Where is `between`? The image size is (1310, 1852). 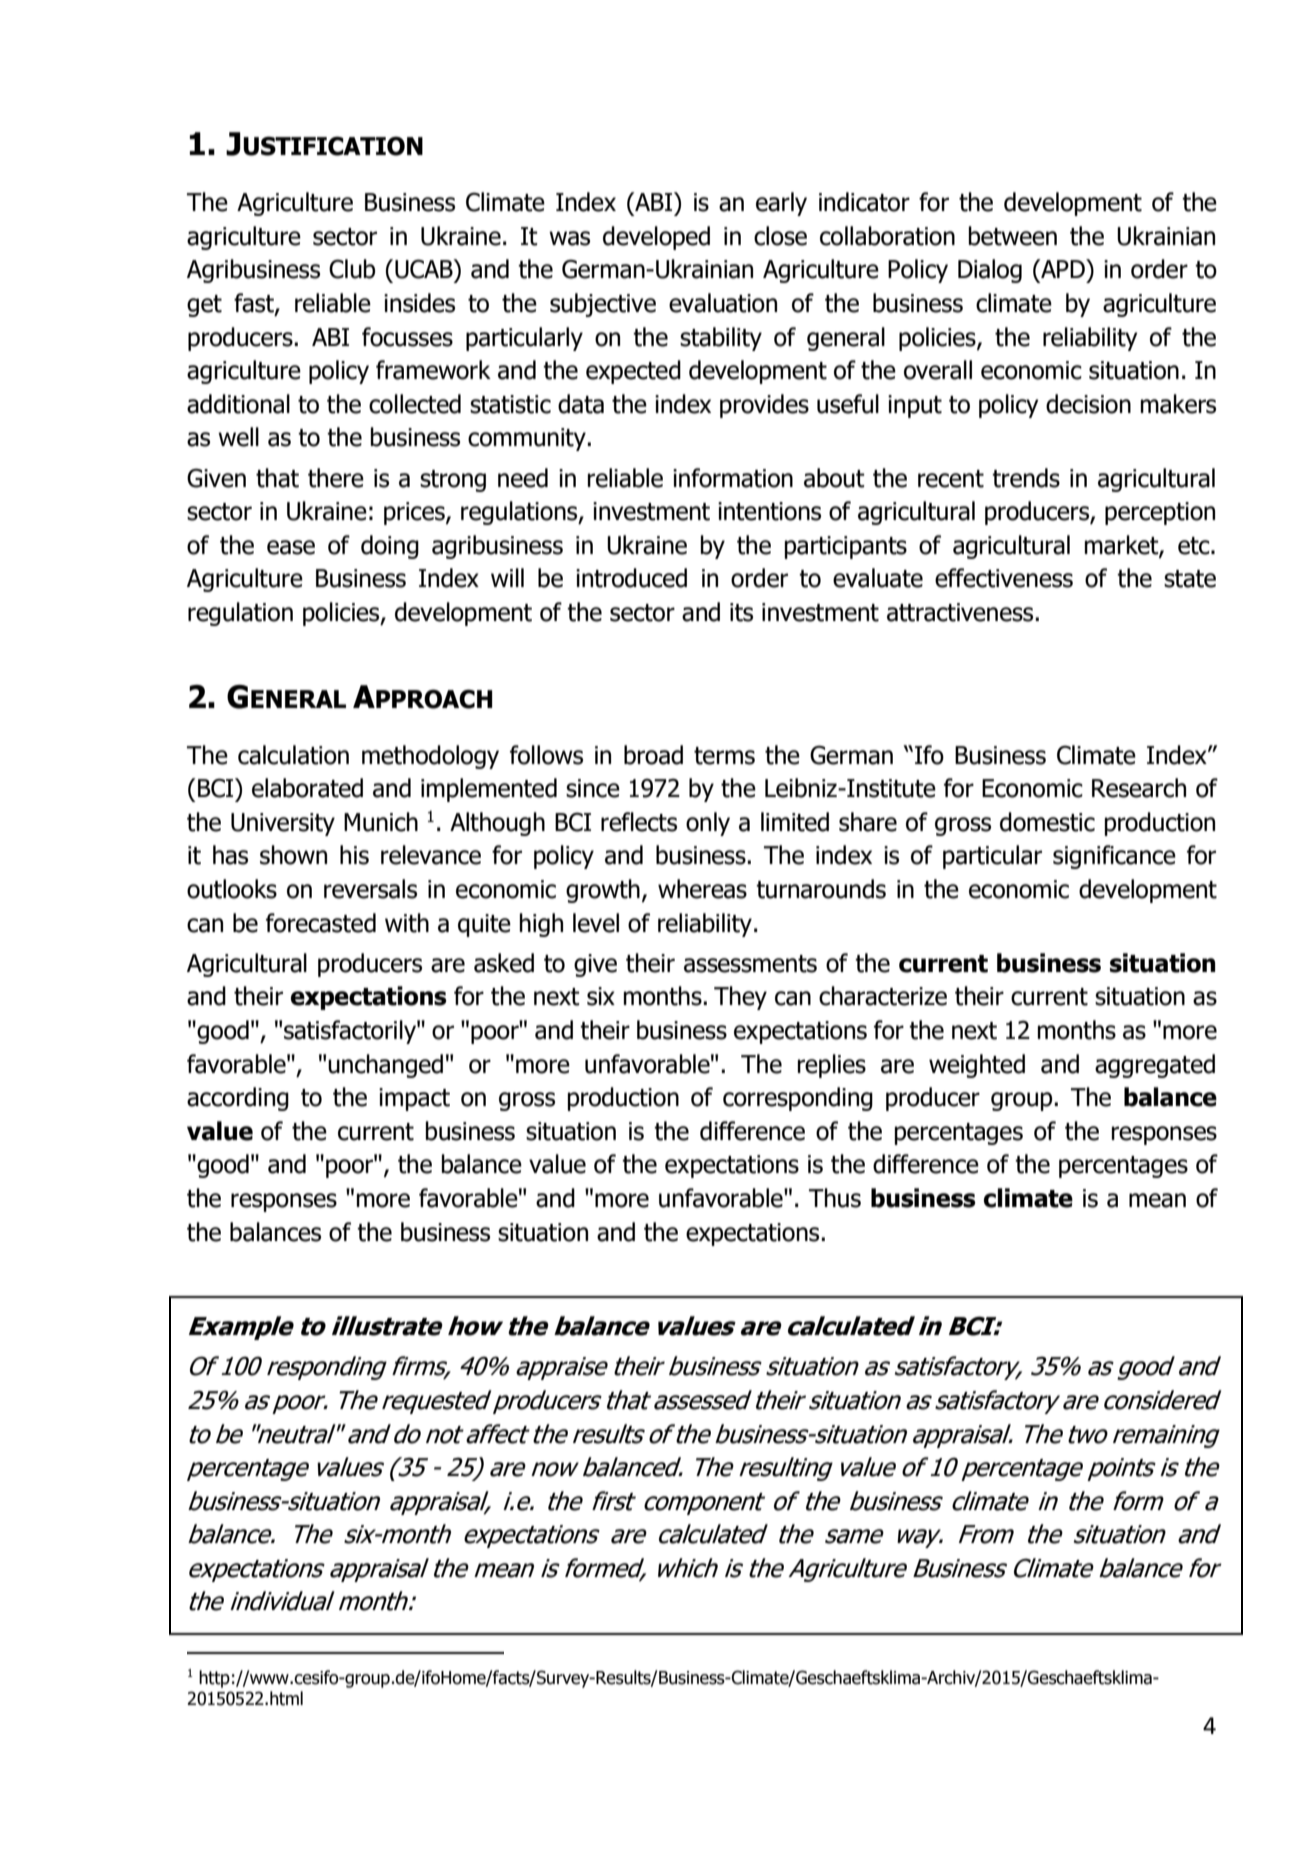 between is located at coordinates (1013, 236).
